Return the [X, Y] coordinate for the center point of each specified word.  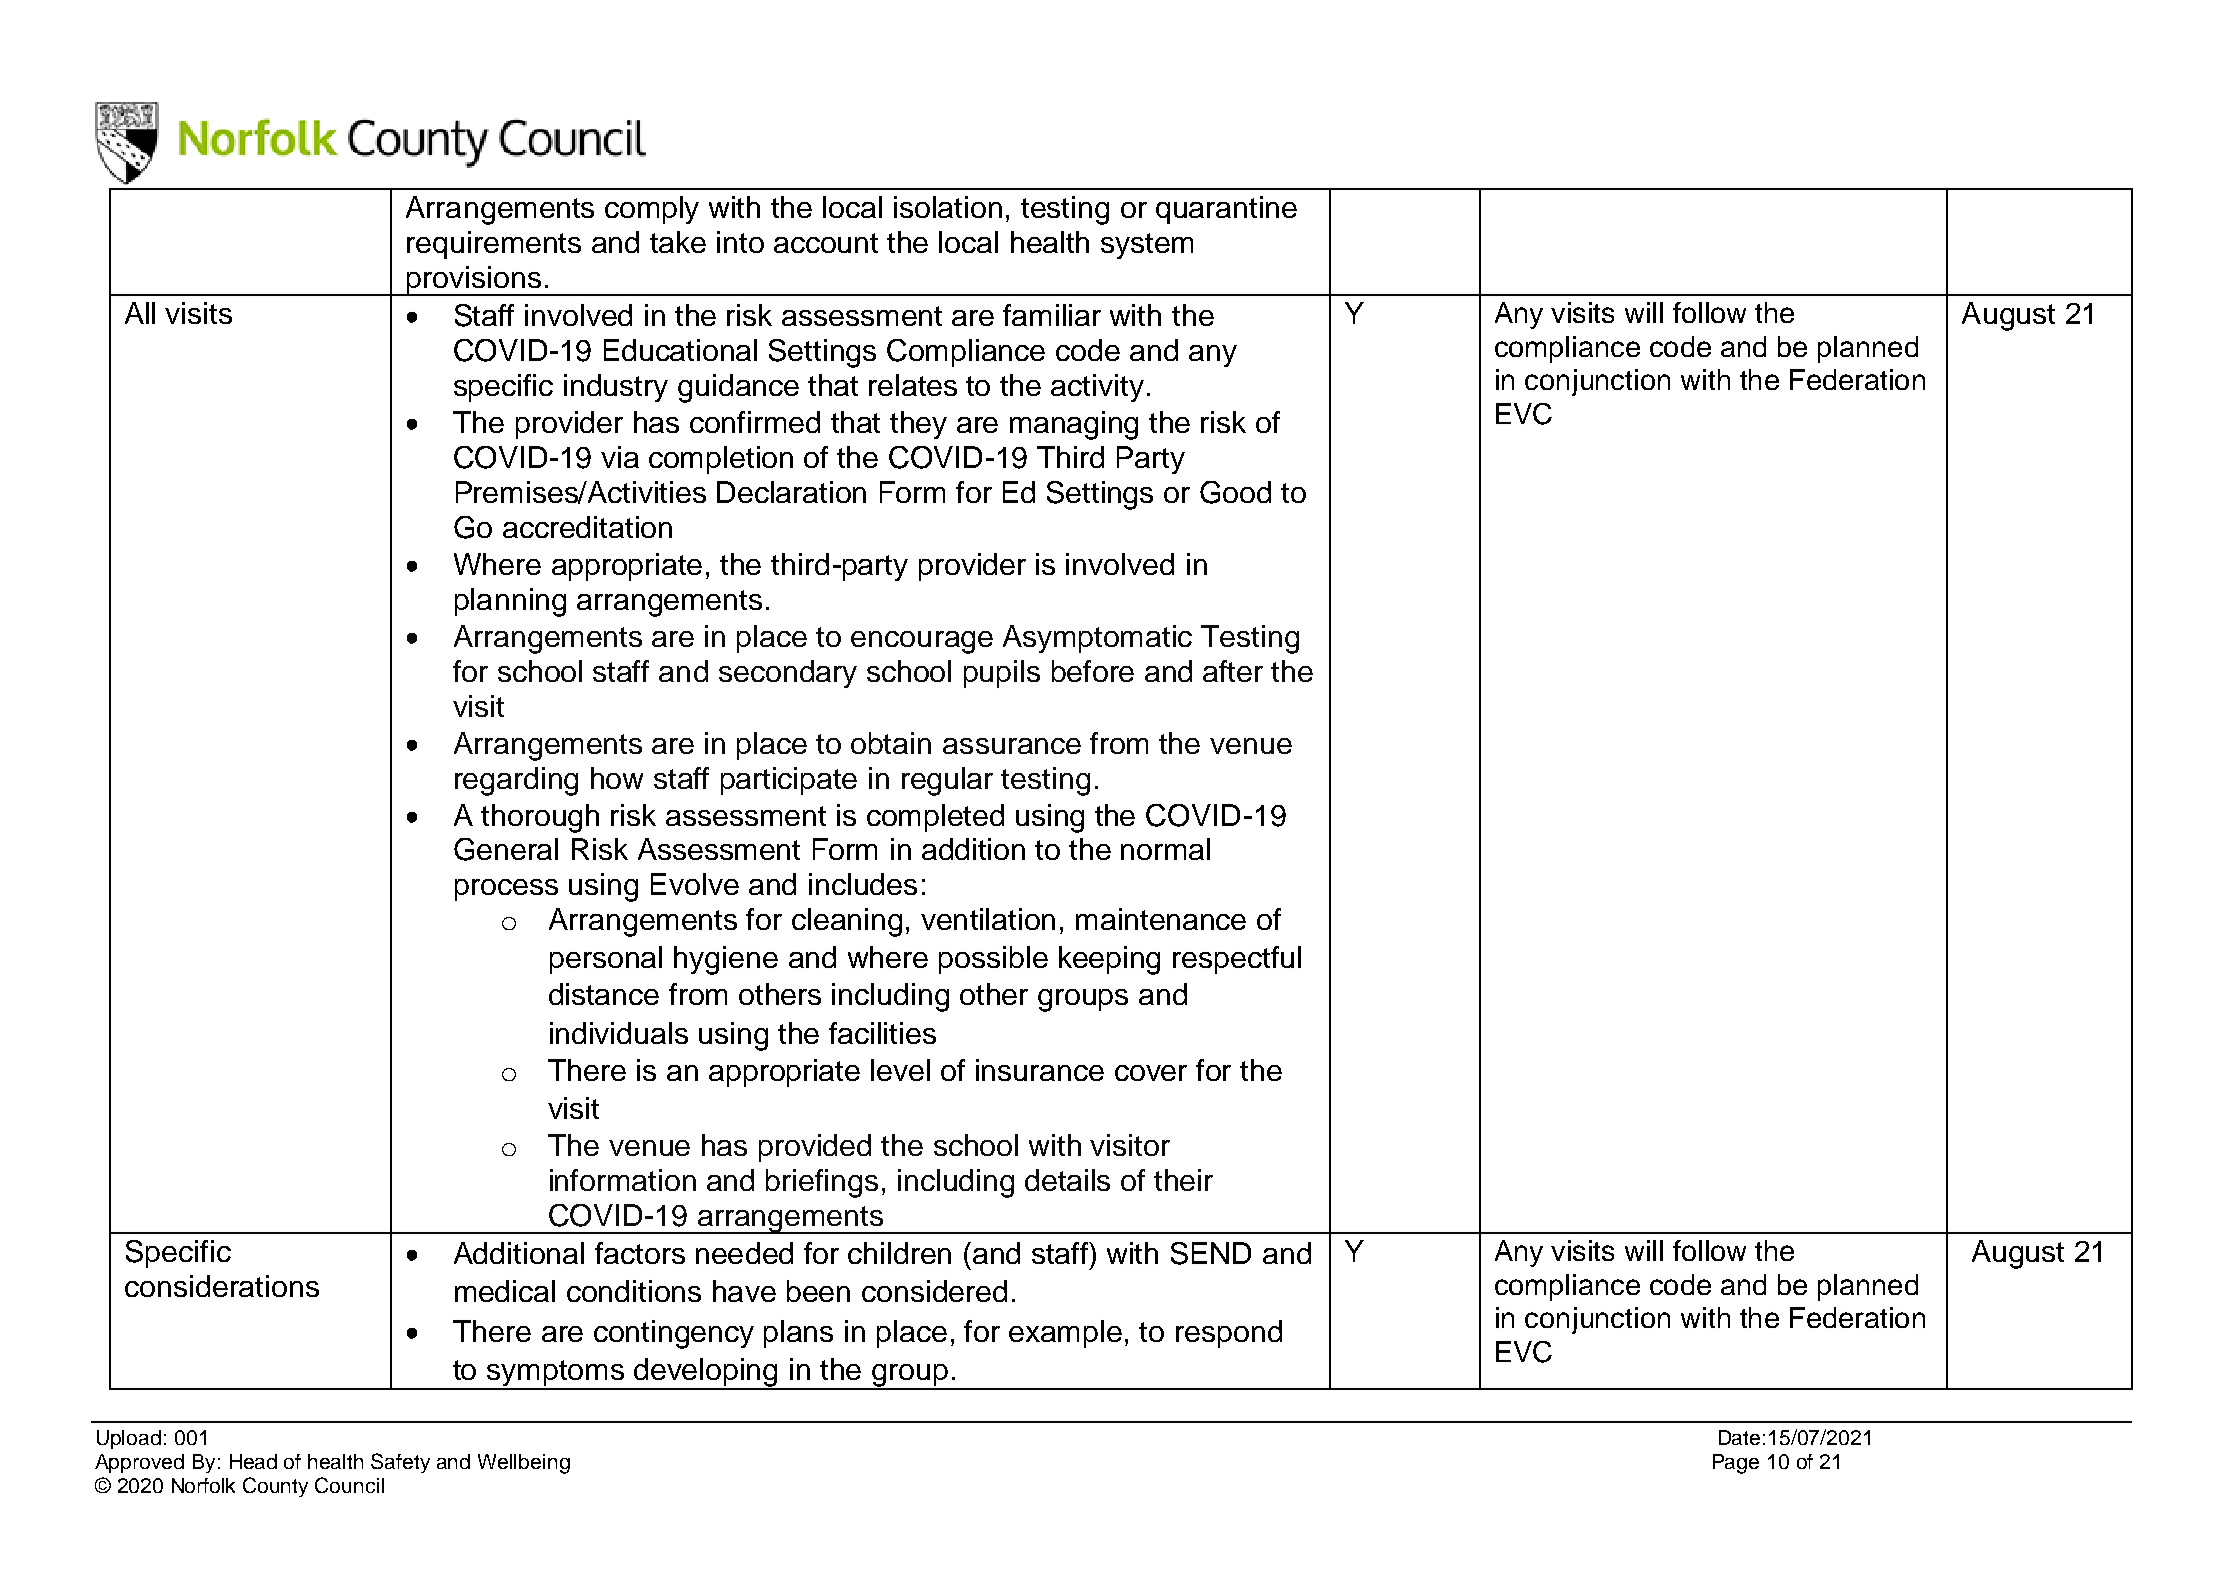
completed [935, 818]
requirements [494, 245]
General [506, 849]
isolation [948, 207]
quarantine [1226, 210]
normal [1165, 849]
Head [253, 1461]
